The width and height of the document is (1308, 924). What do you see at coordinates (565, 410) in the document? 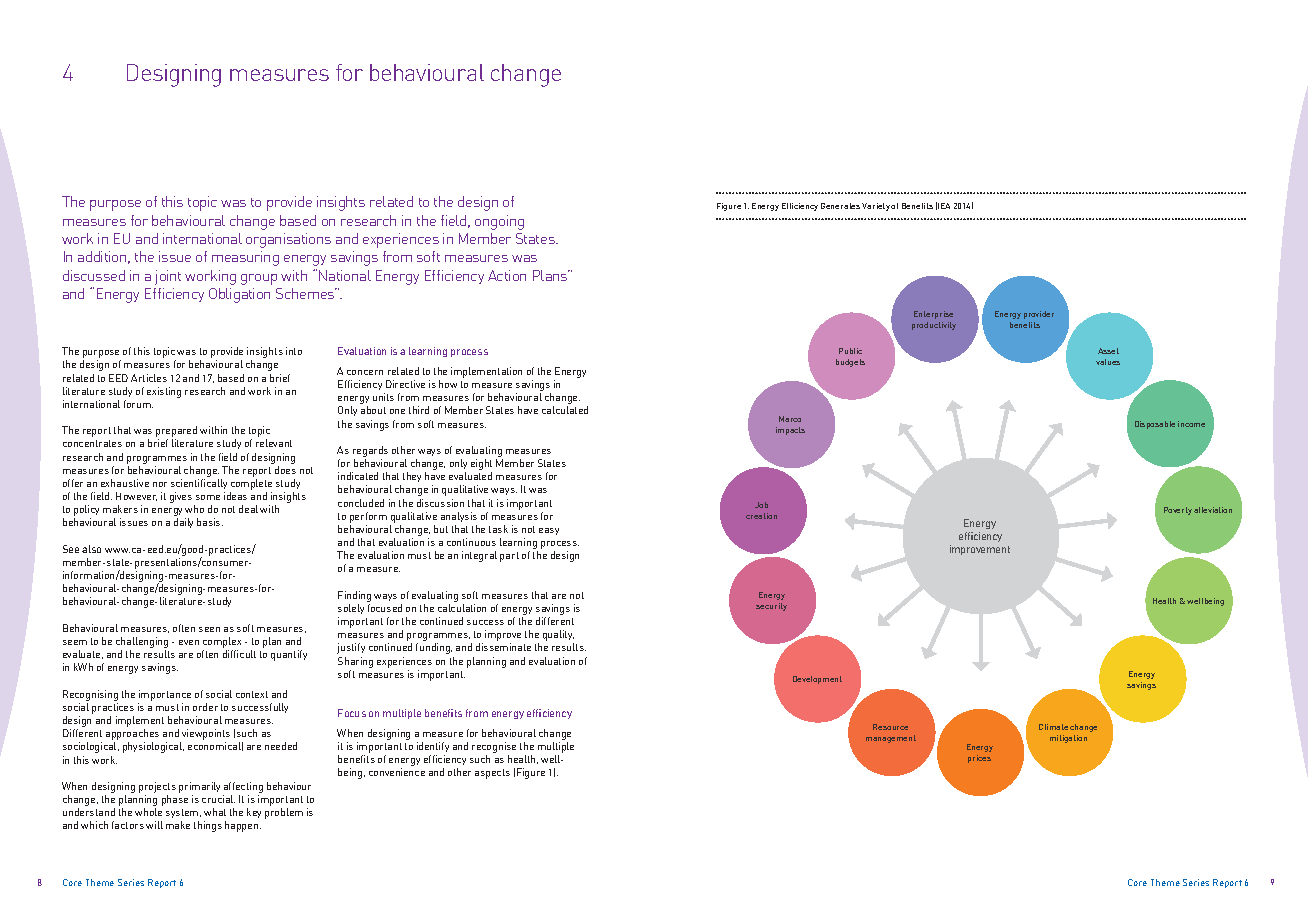
I see `calculated` at bounding box center [565, 410].
